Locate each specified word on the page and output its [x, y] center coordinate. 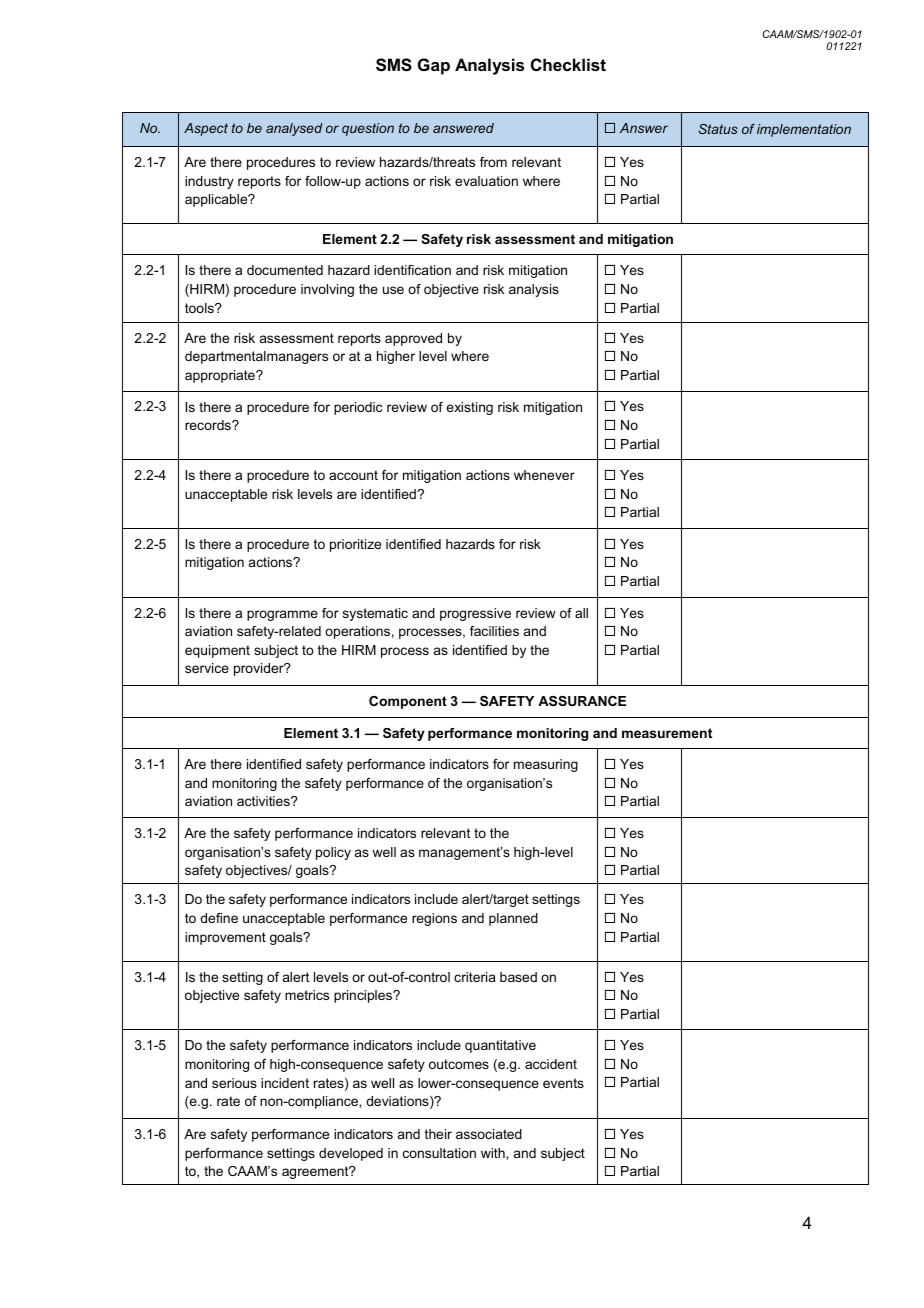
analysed [294, 129]
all [581, 613]
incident [285, 1083]
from [493, 162]
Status [718, 129]
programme [282, 615]
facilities [494, 631]
